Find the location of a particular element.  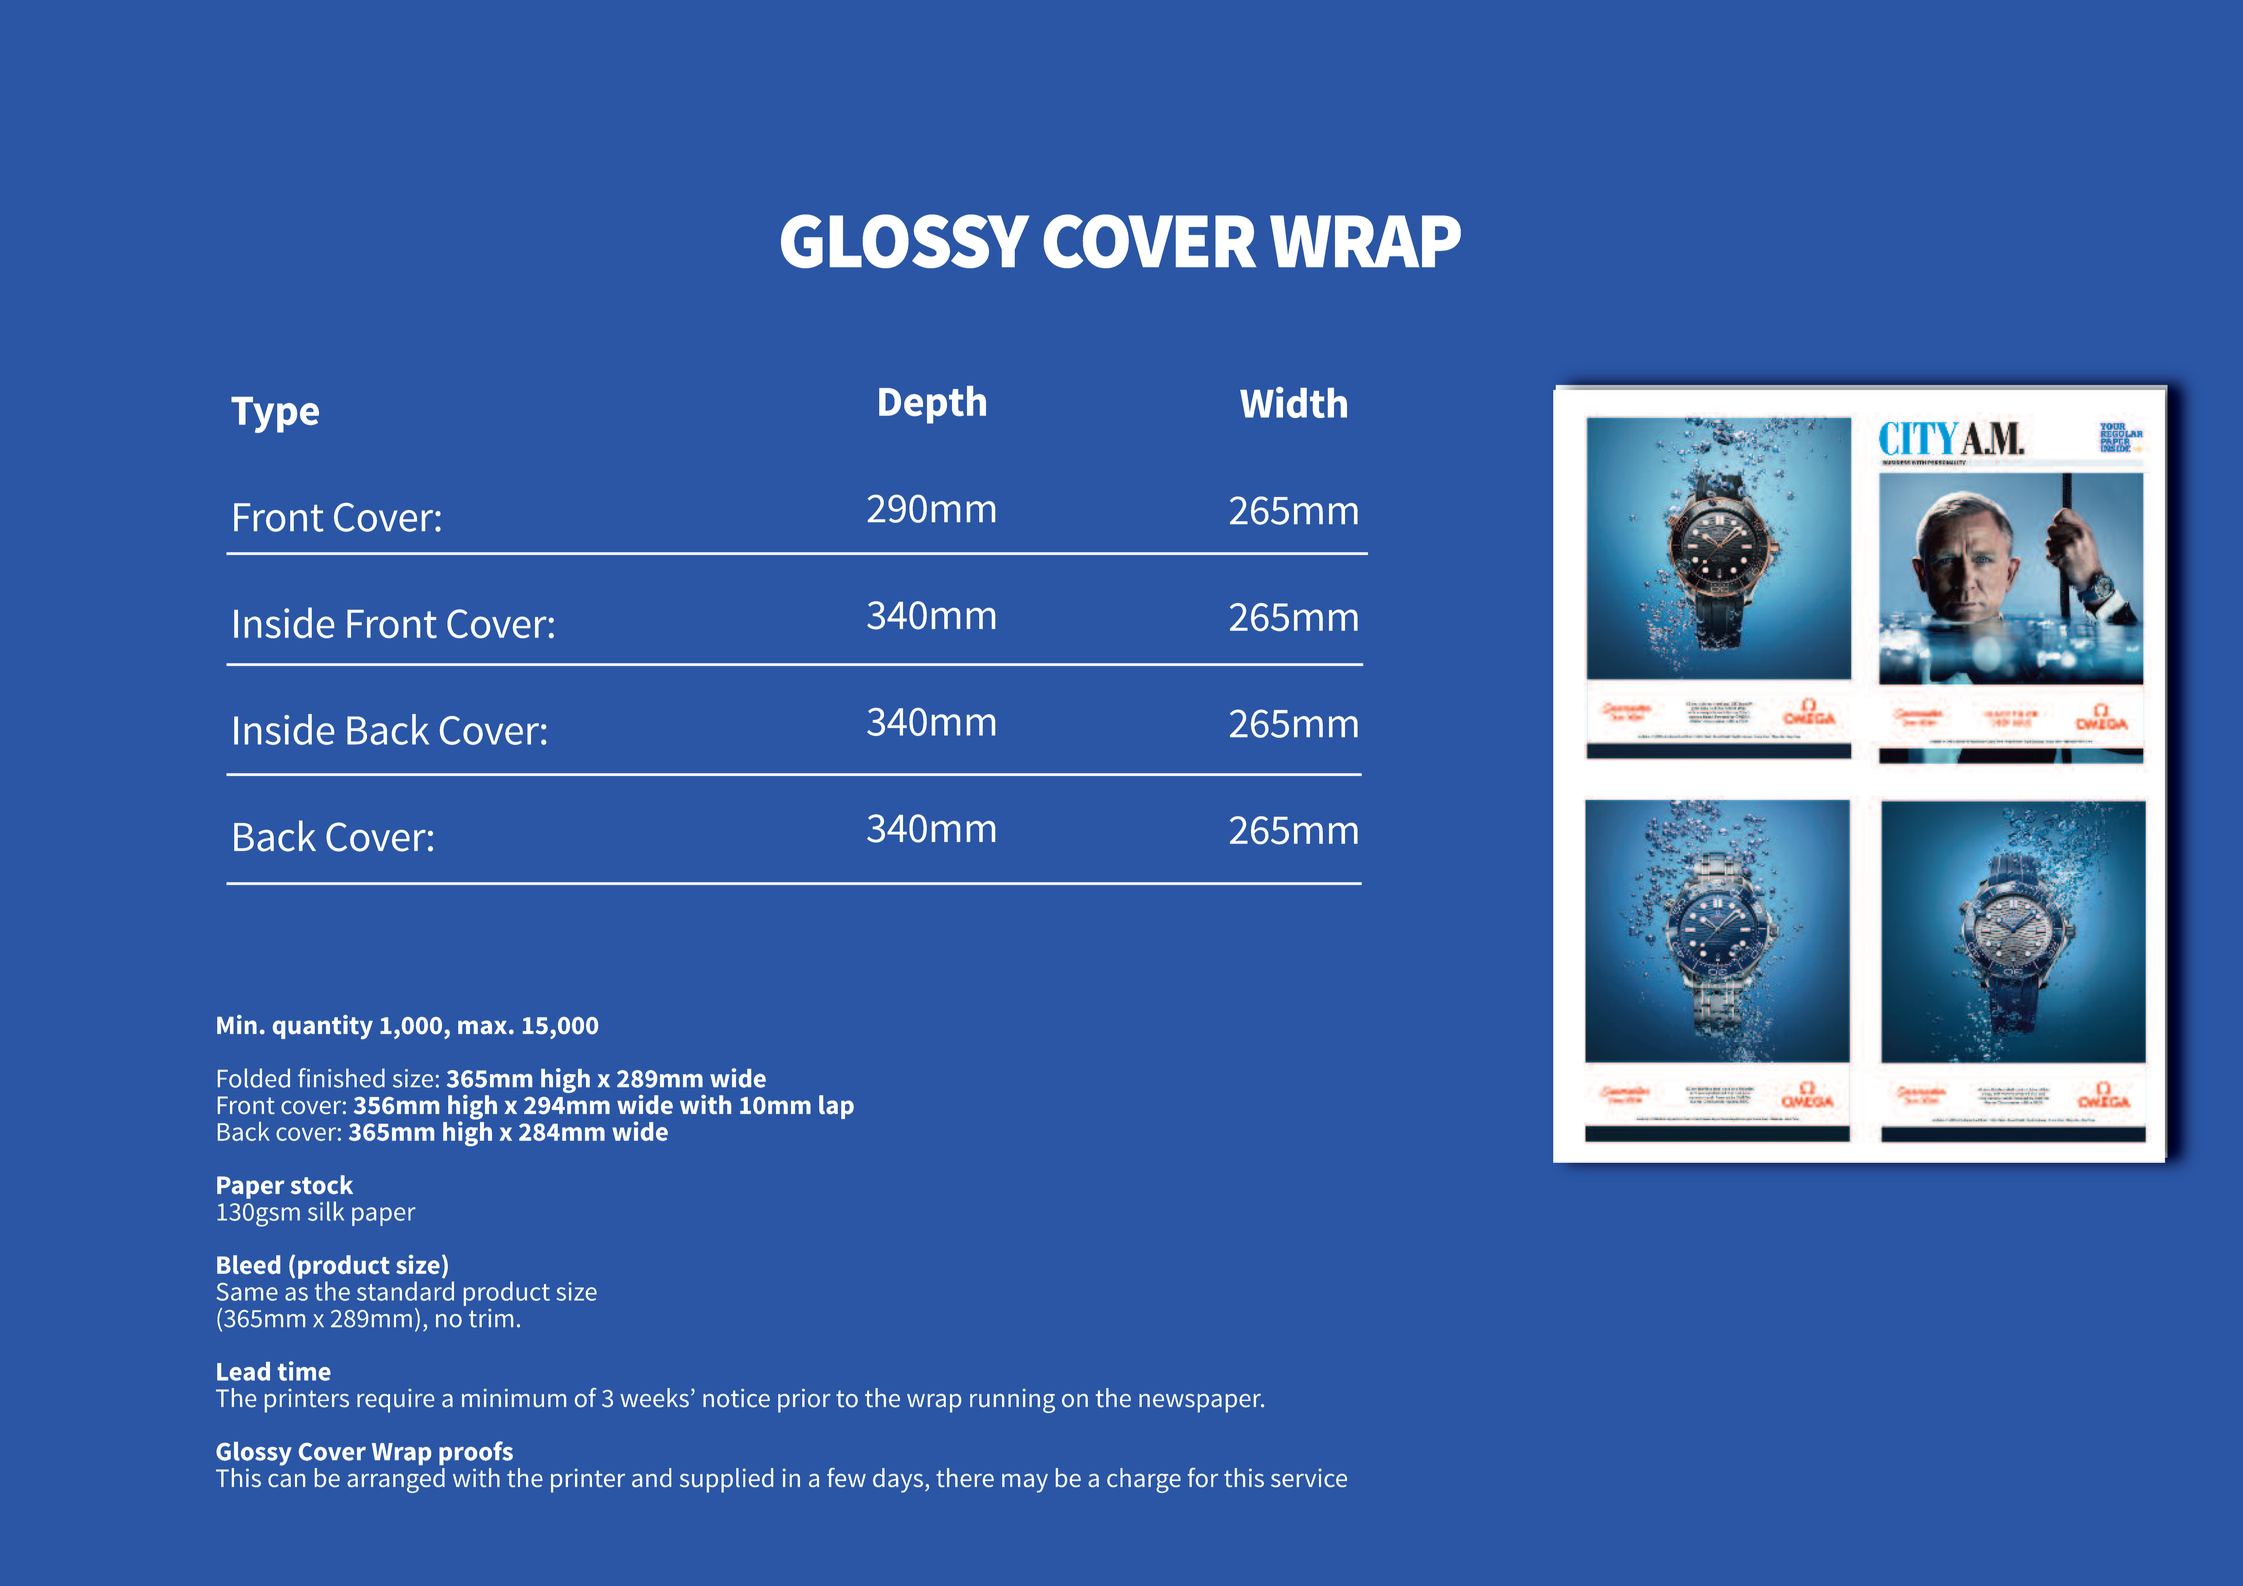

trim is located at coordinates (491, 1318).
